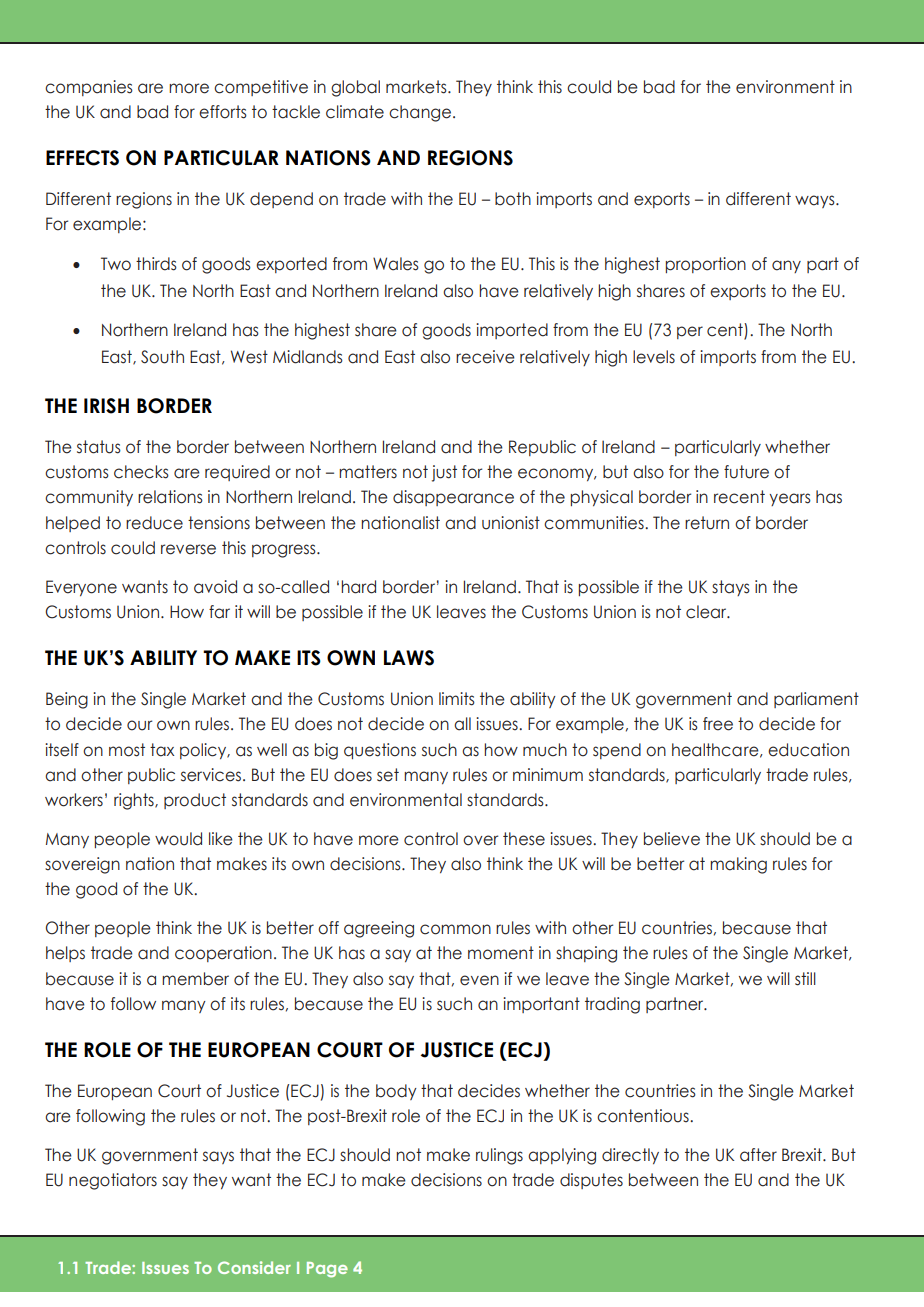  I want to click on Being, so click(67, 700).
